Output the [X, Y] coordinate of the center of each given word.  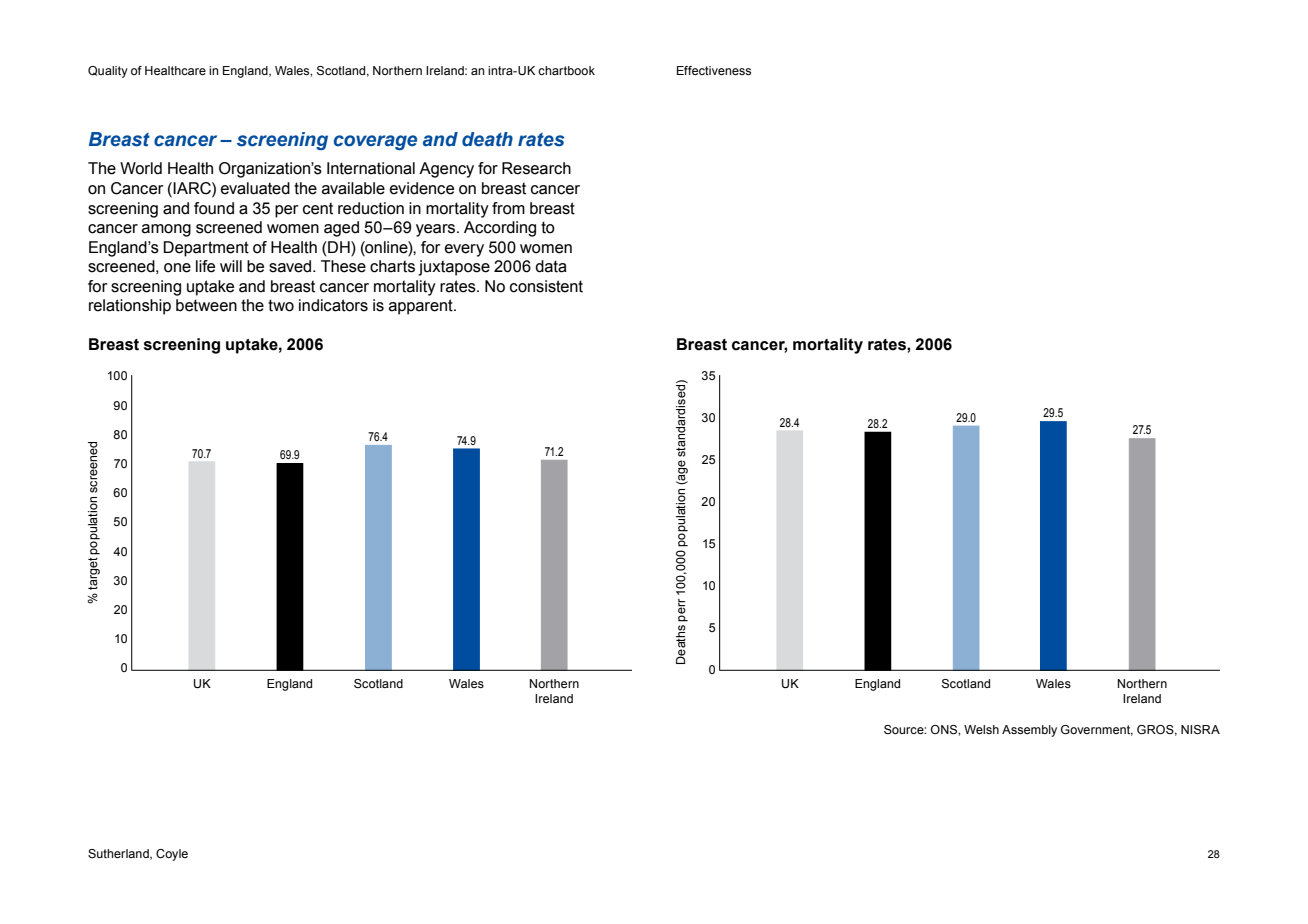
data [551, 266]
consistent [546, 286]
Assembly [1029, 731]
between [206, 305]
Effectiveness [714, 70]
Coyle [172, 855]
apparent [422, 307]
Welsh [981, 729]
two [281, 305]
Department [206, 249]
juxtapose [454, 268]
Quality [108, 72]
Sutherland [119, 854]
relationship [130, 307]
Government [1097, 730]
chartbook [566, 70]
